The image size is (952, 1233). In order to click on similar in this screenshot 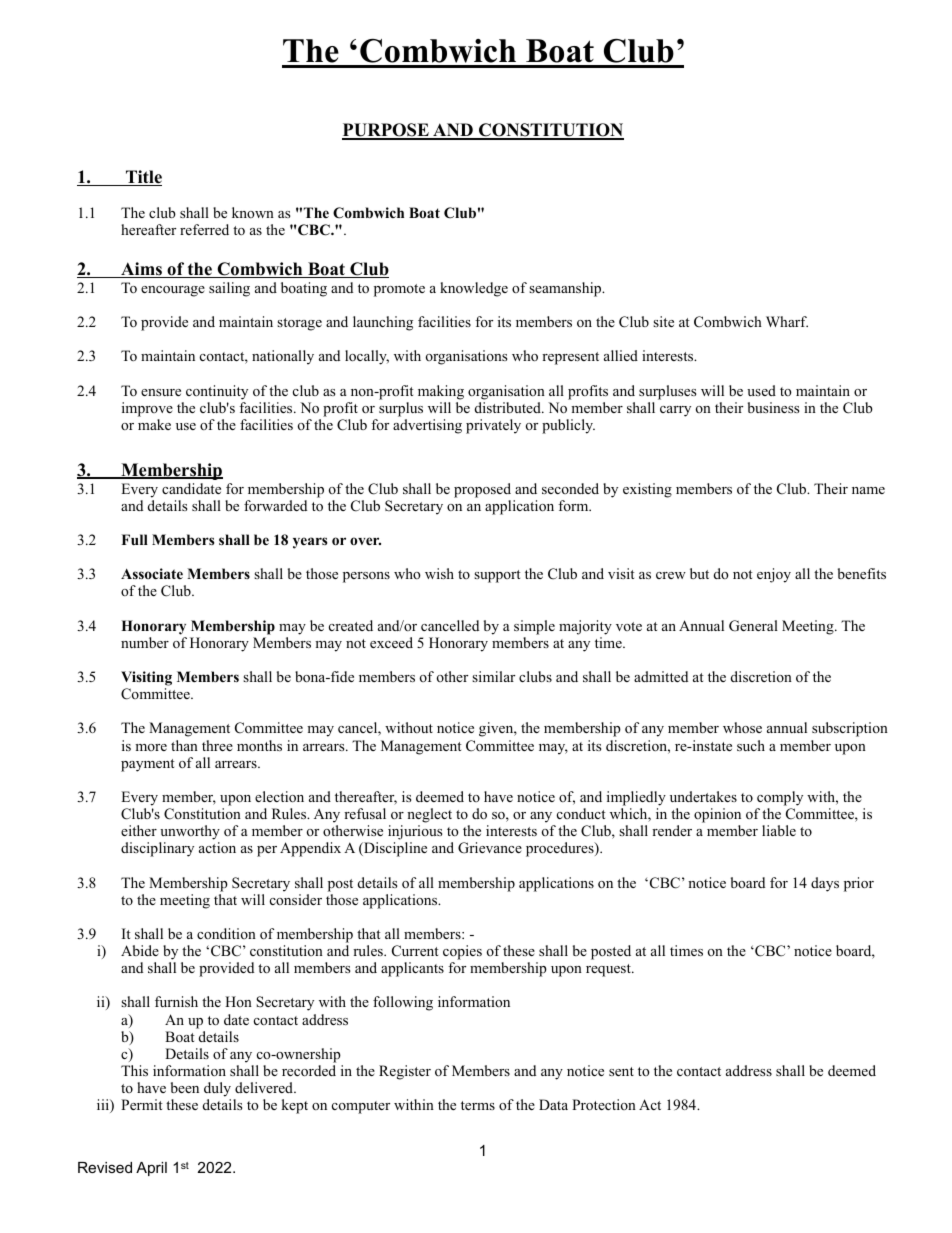, I will do `click(493, 676)`.
